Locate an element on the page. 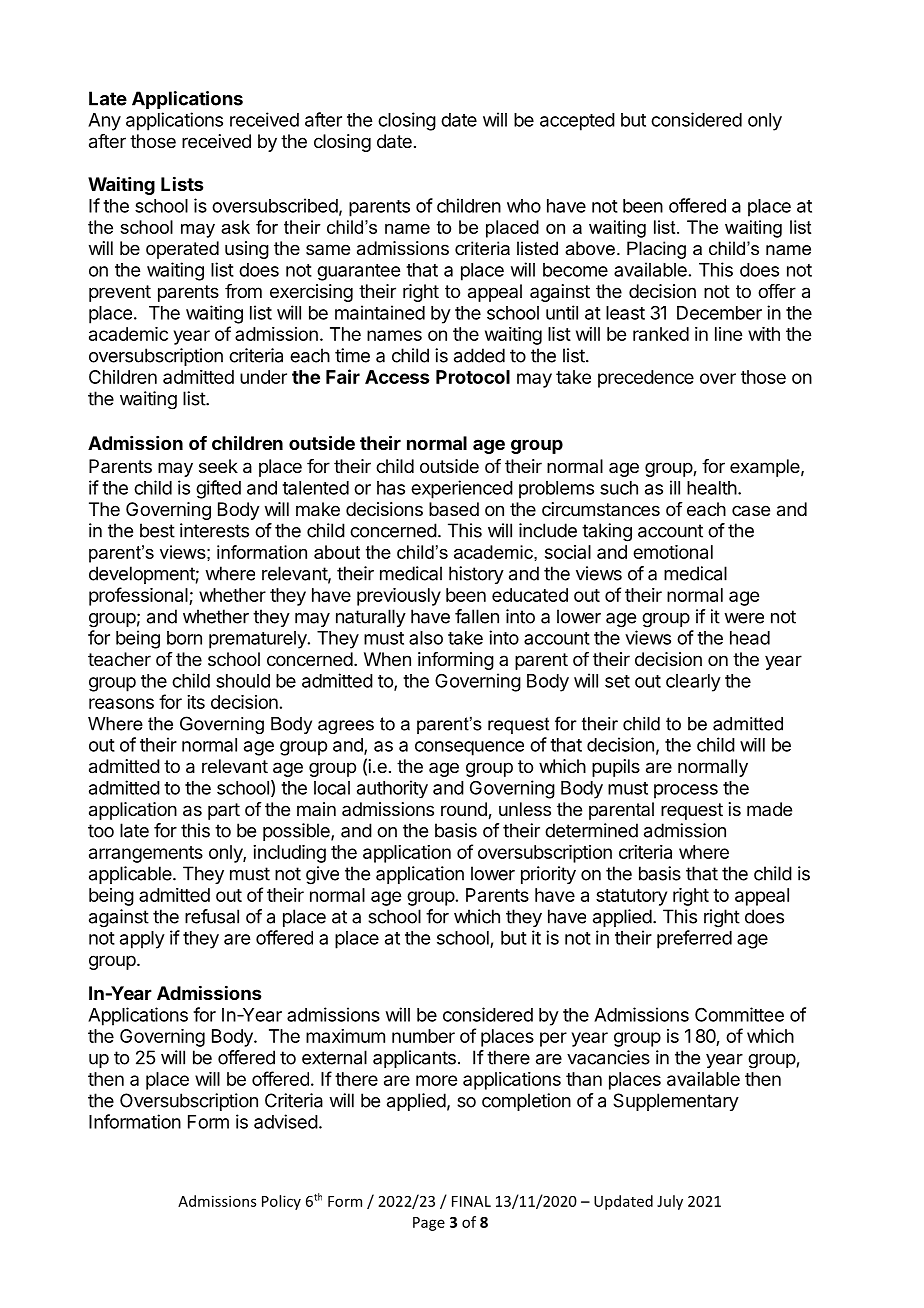 The width and height of the page is (924, 1308). who is located at coordinates (524, 206).
